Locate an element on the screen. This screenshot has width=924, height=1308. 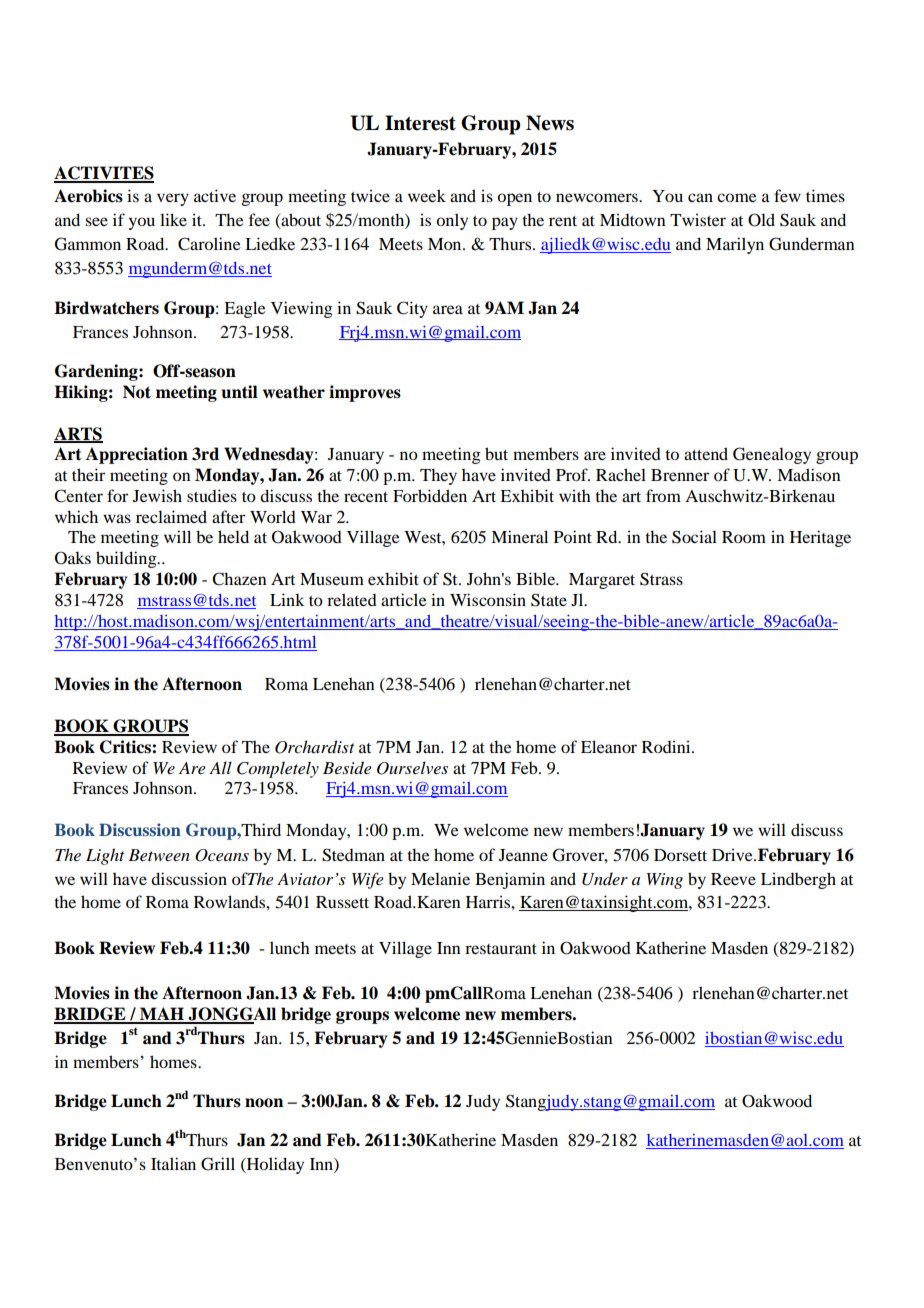
Ourselves is located at coordinates (412, 768).
